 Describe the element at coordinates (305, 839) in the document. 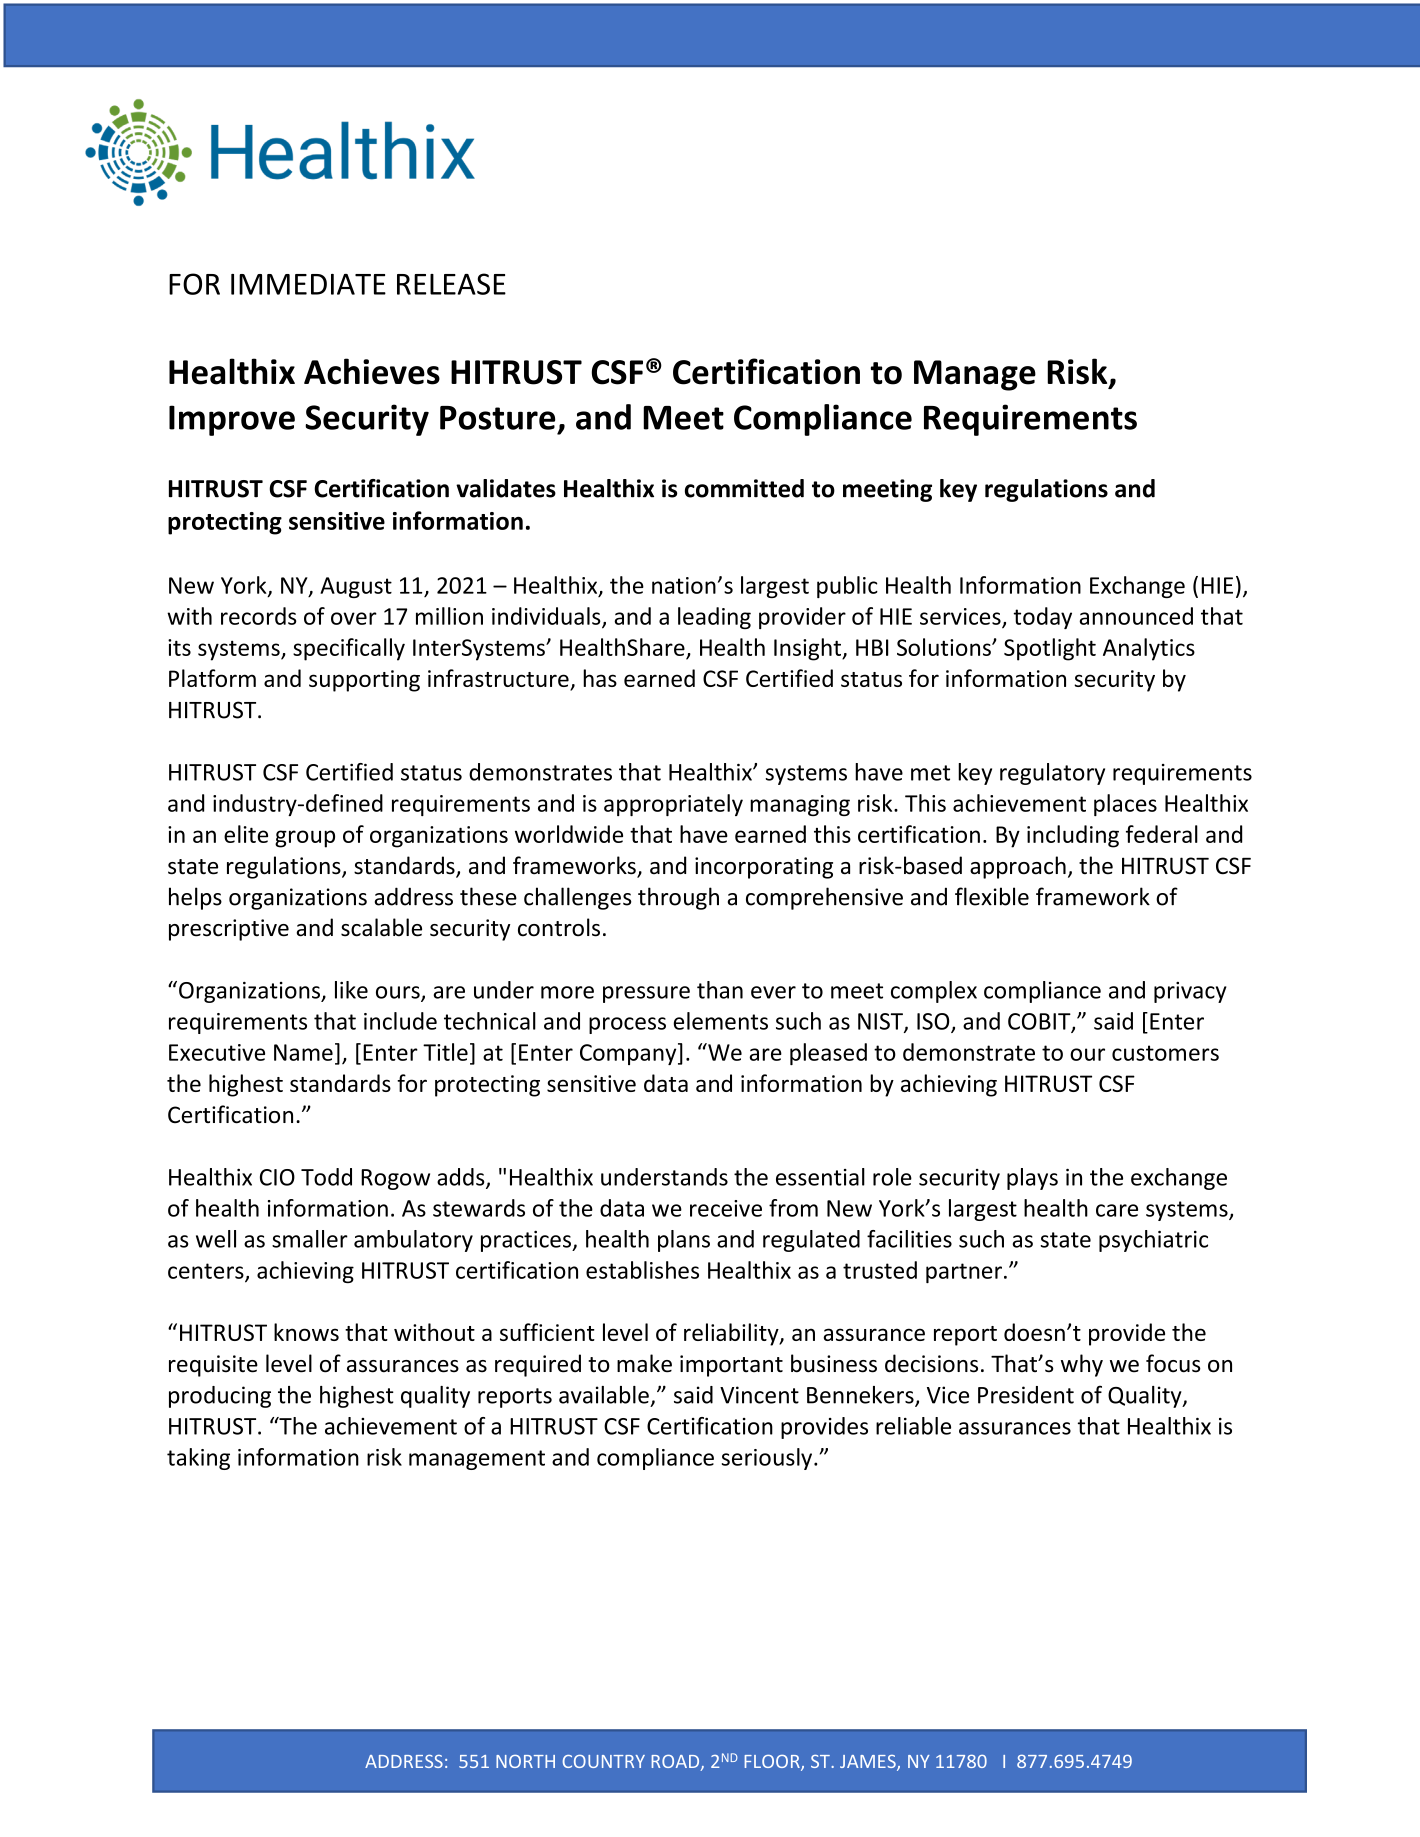

I see `group` at that location.
